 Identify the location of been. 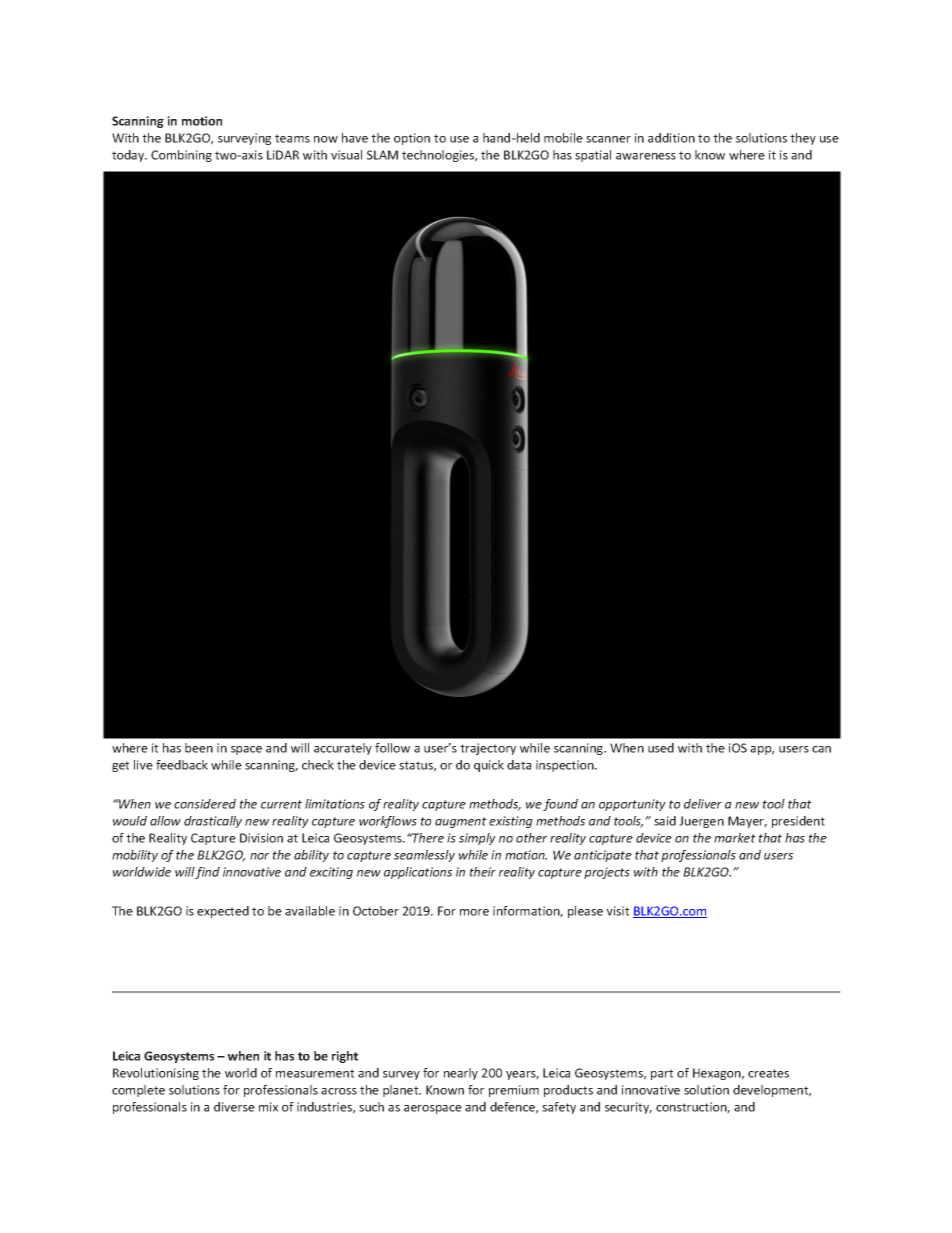
(199, 748).
